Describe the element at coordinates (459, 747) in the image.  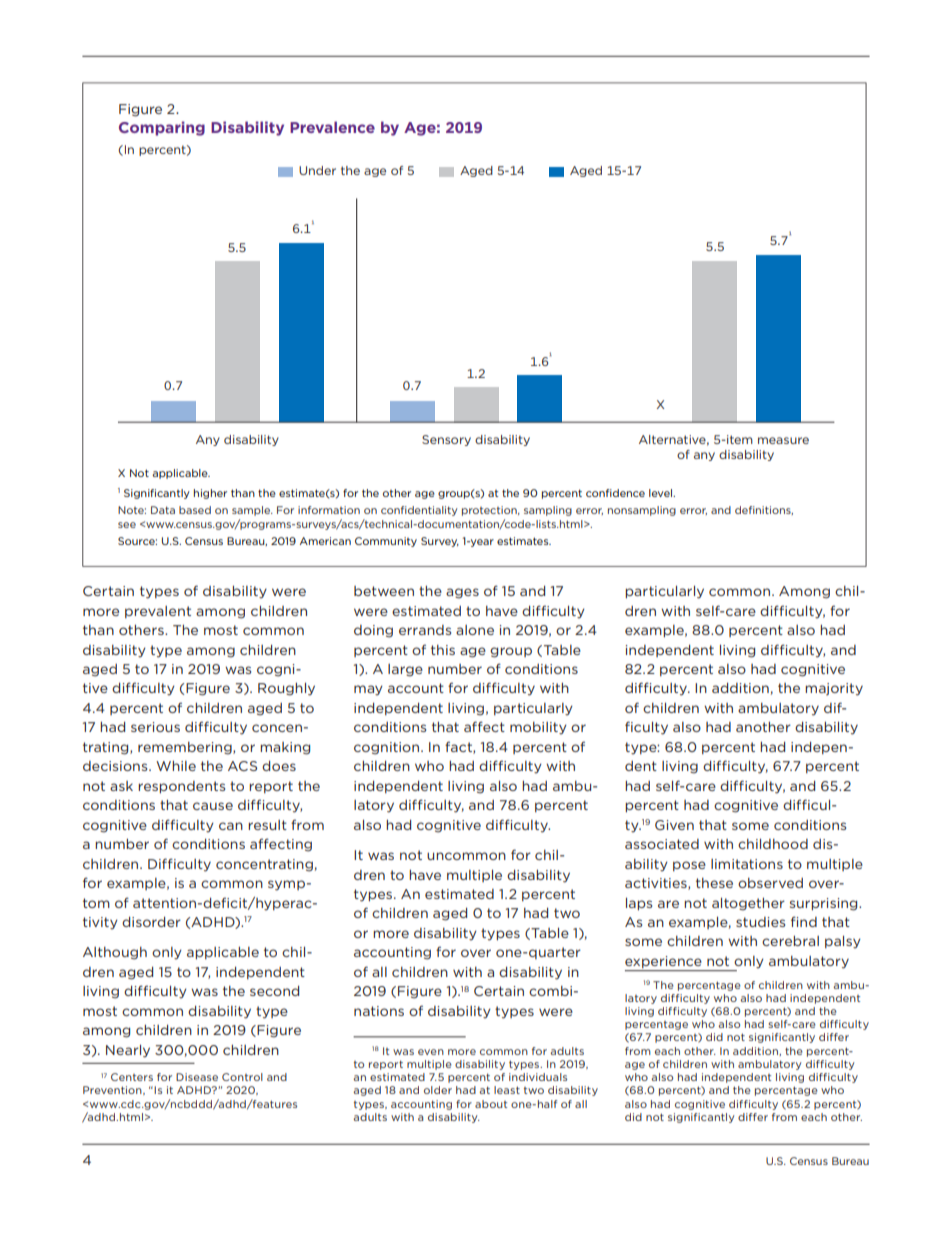
I see `fact` at that location.
